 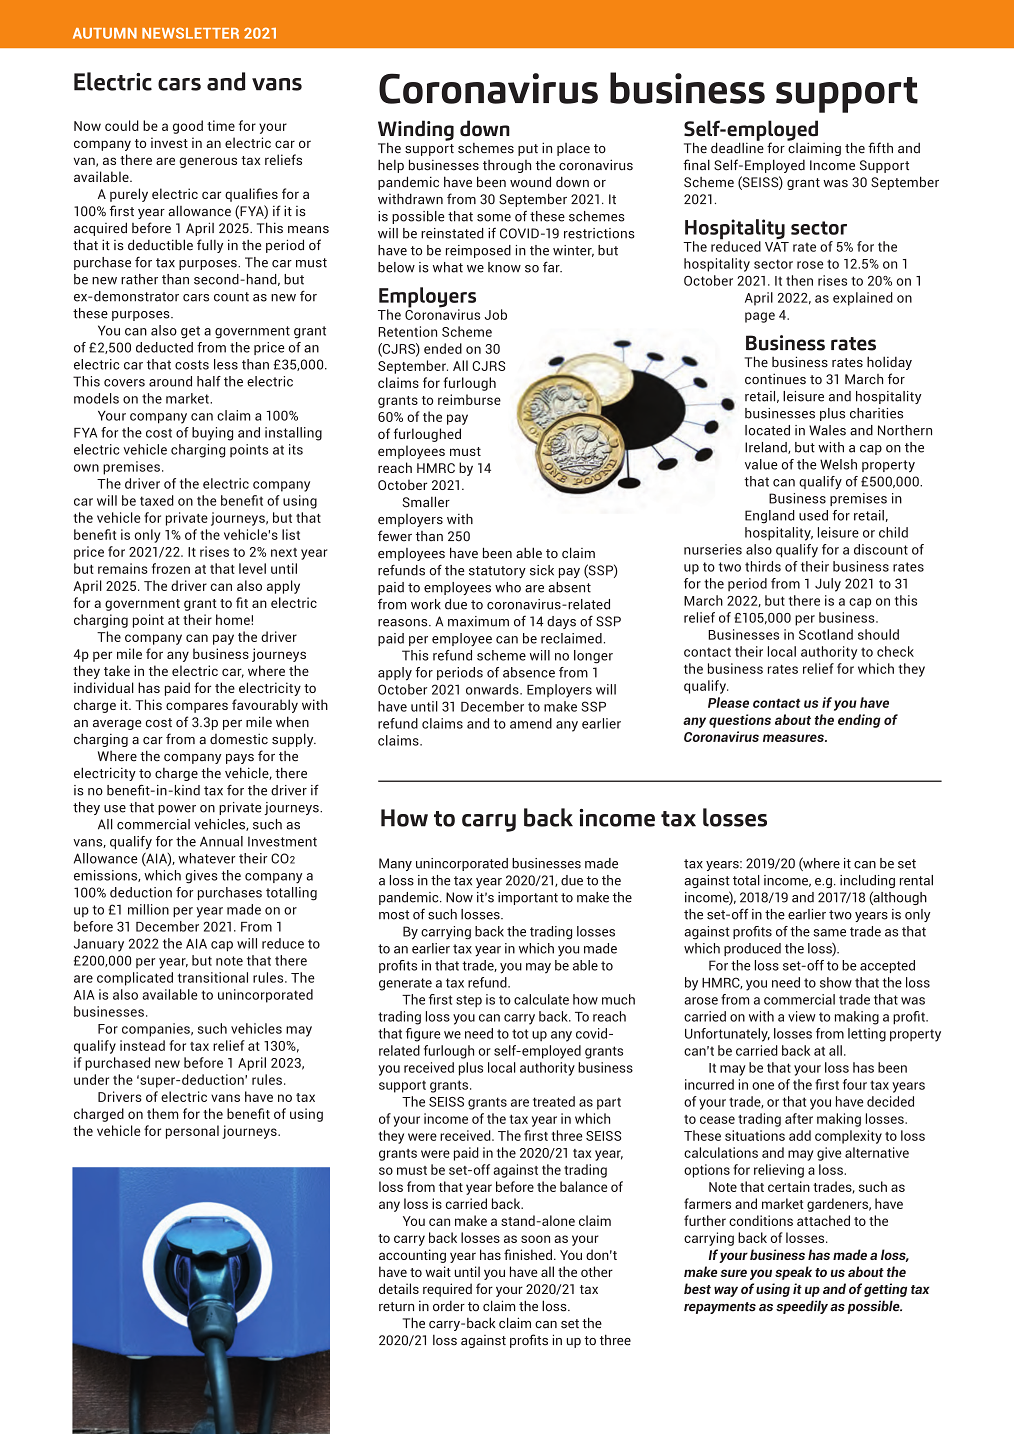 What do you see at coordinates (880, 148) in the image?
I see `fifth` at bounding box center [880, 148].
